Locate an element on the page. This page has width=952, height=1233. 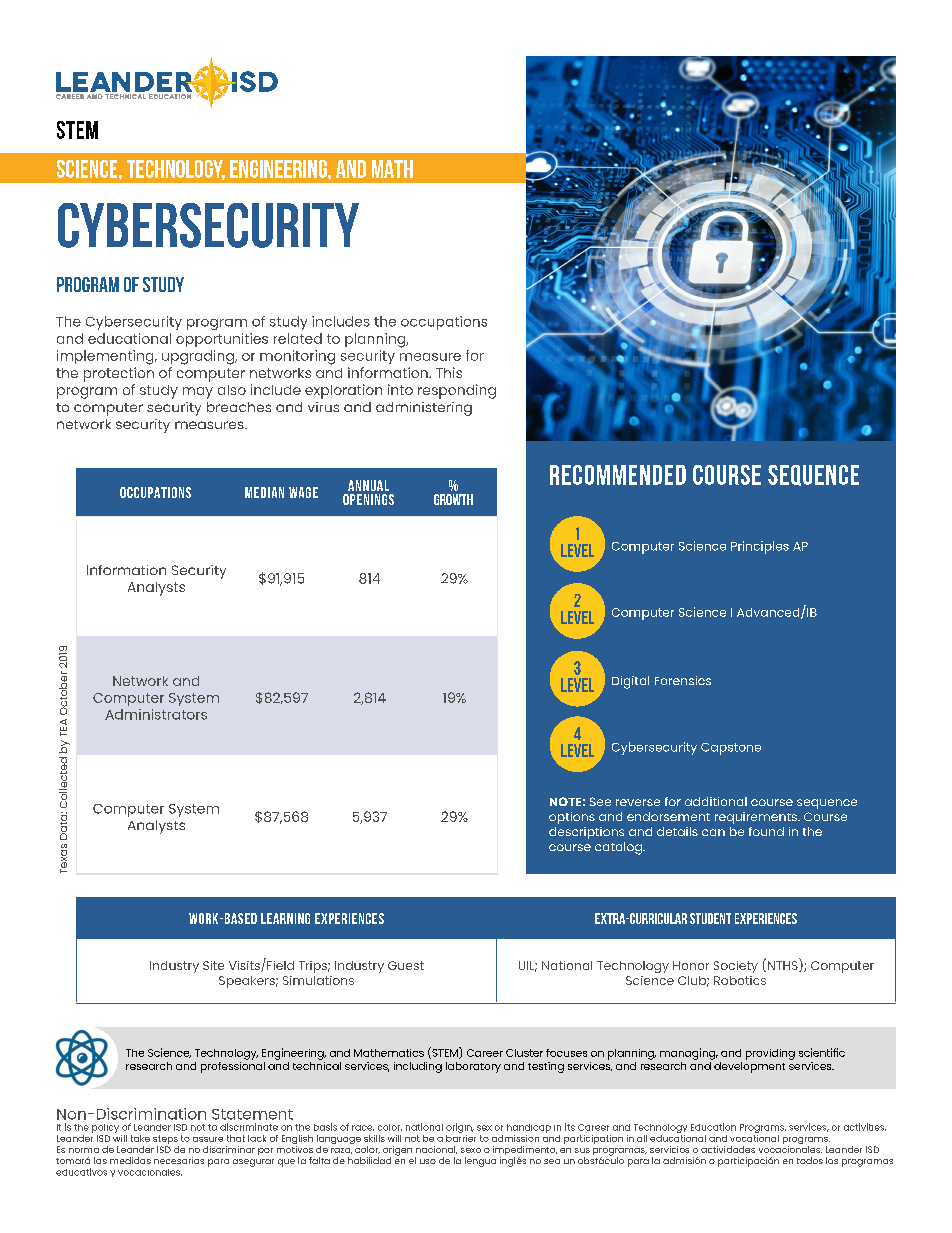
options is located at coordinates (572, 818).
